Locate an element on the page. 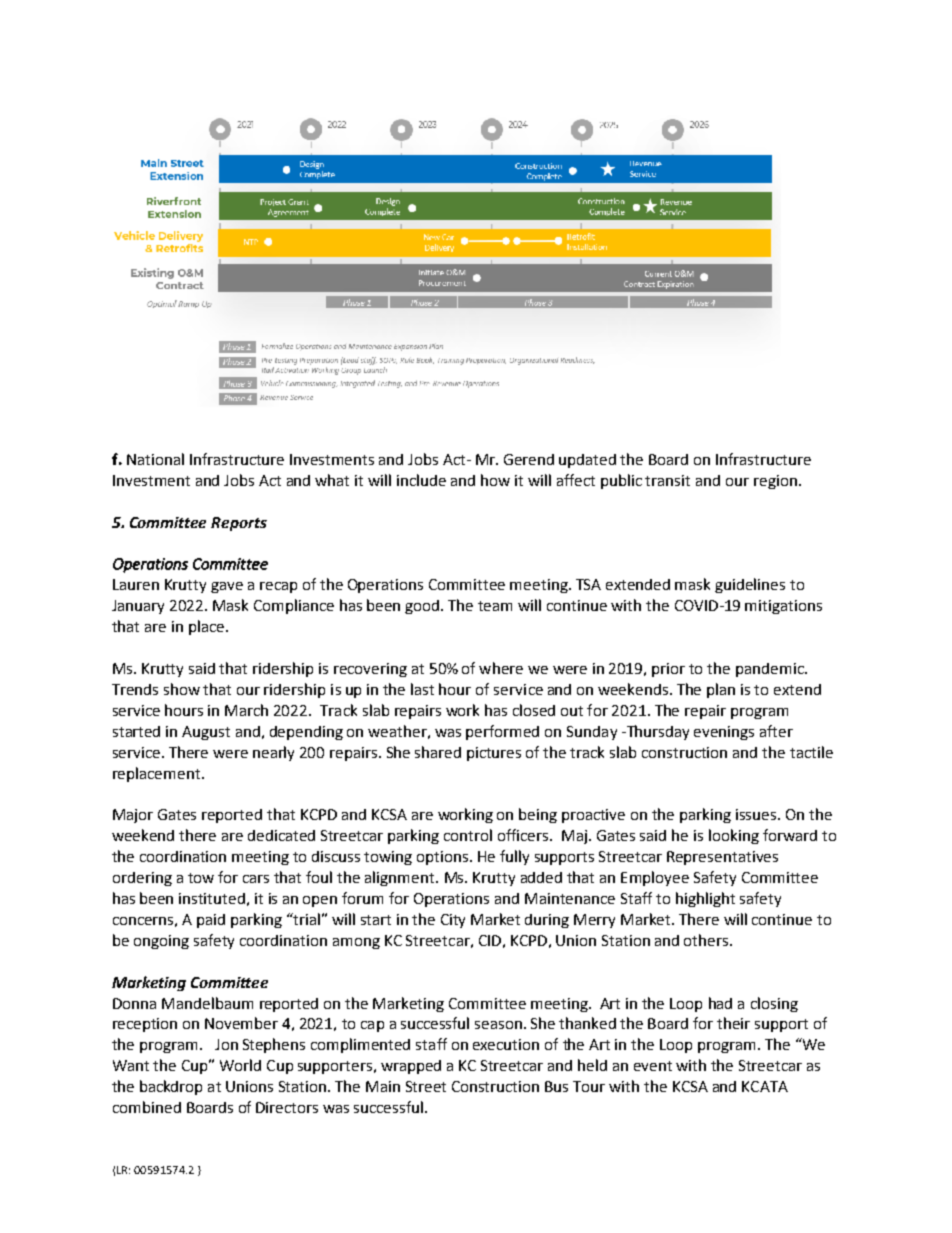 The image size is (952, 1233). region is located at coordinates (775, 482).
